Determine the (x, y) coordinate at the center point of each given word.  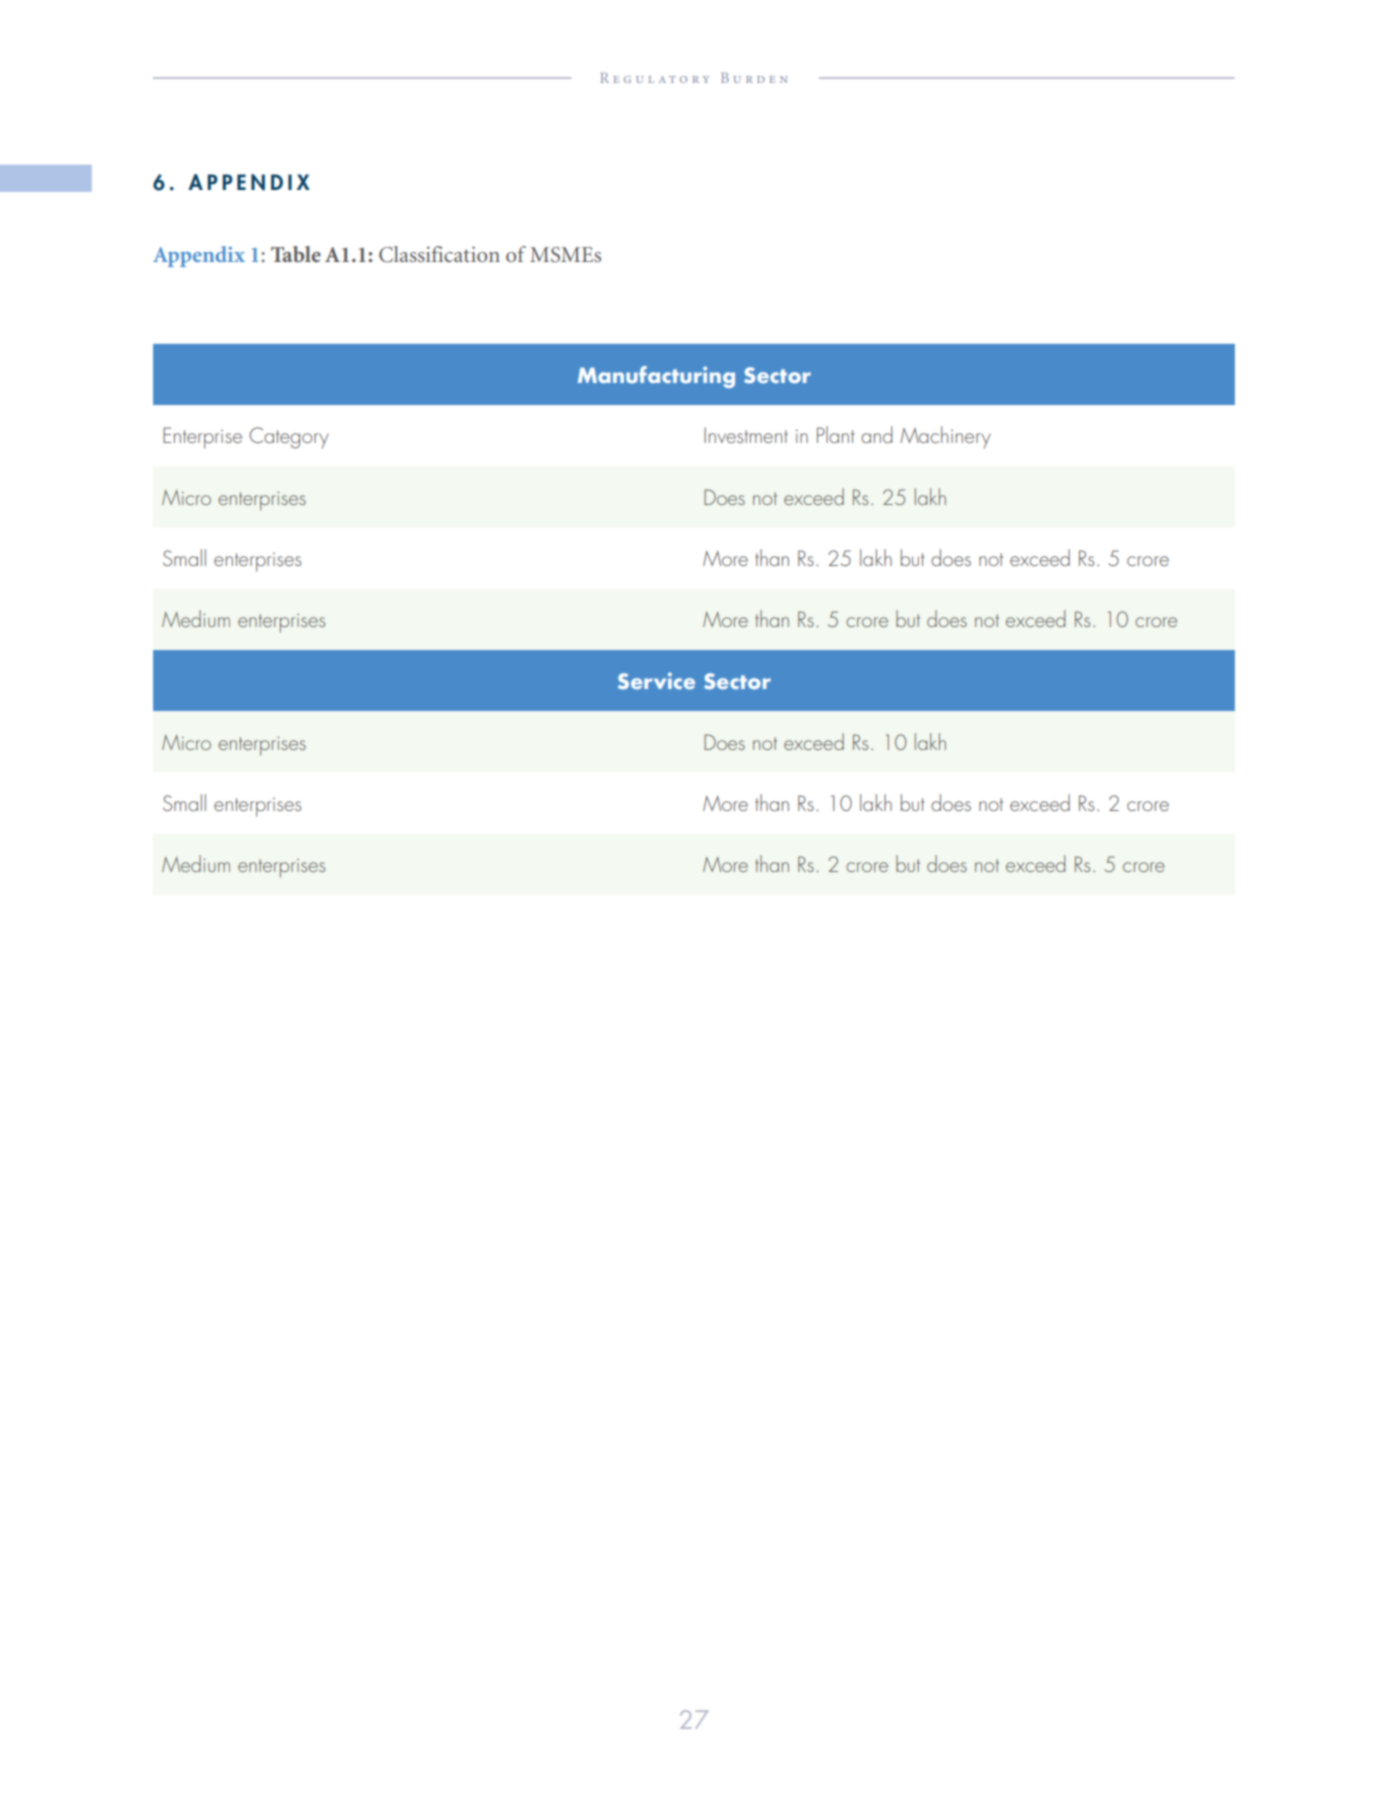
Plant (835, 434)
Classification (439, 254)
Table (296, 254)
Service (656, 681)
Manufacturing (656, 377)
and (876, 434)
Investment (746, 435)
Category (289, 438)
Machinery (945, 437)
